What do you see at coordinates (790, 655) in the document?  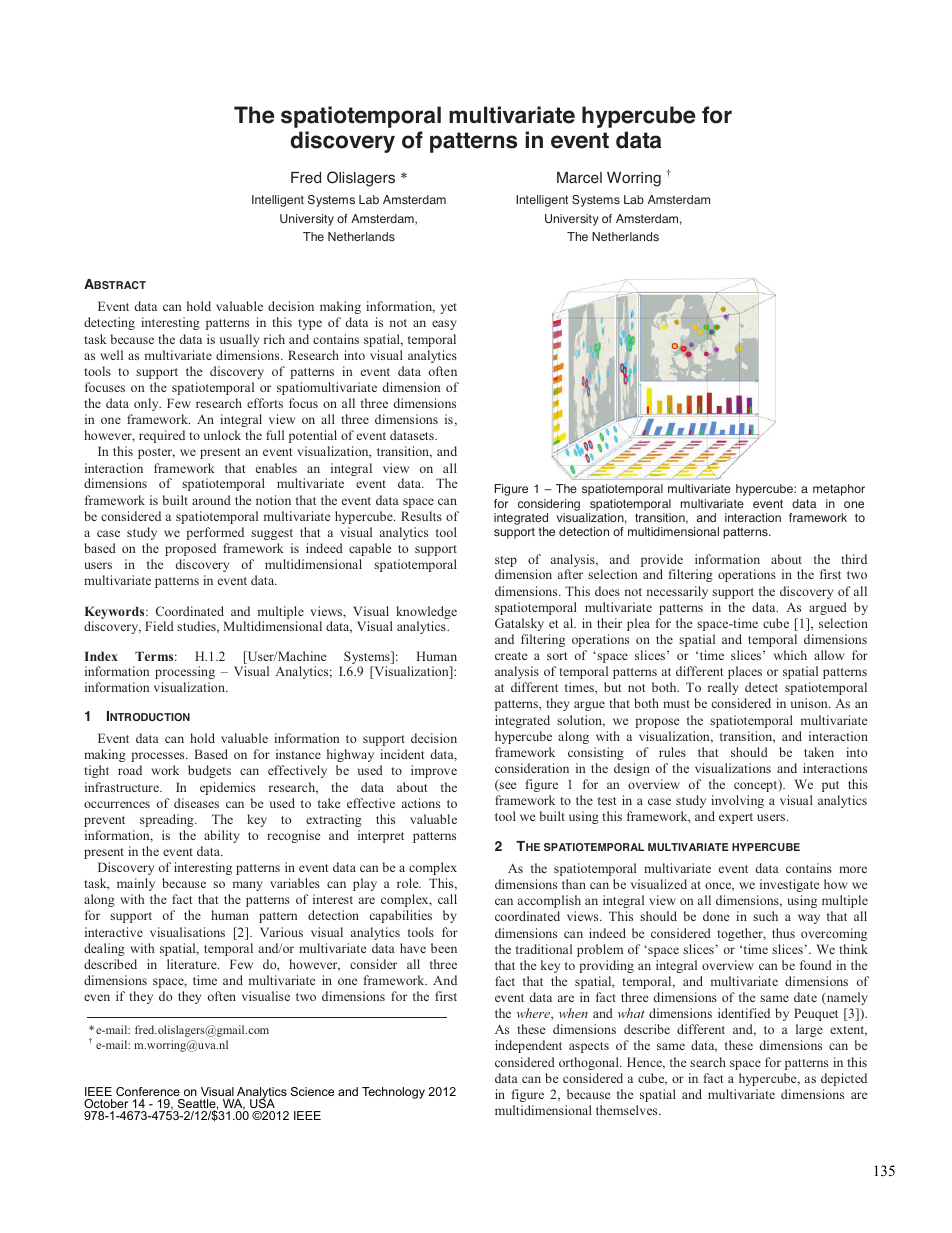 I see `which` at bounding box center [790, 655].
